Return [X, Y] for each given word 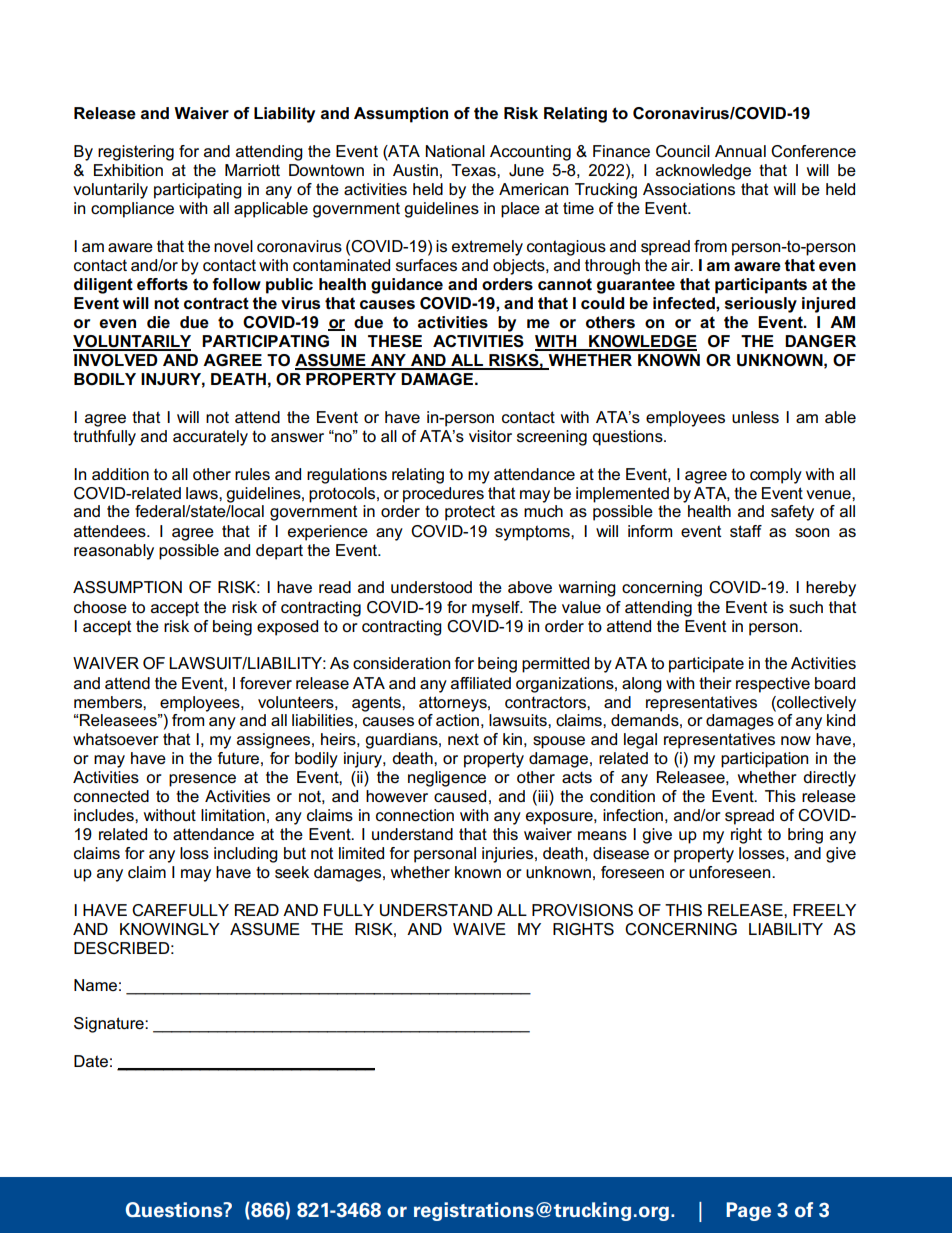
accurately [210, 438]
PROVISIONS [582, 910]
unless [755, 417]
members [109, 702]
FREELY [824, 910]
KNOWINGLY [170, 929]
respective [773, 685]
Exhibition [128, 170]
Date [91, 1061]
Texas [474, 170]
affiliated [481, 683]
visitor [490, 436]
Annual [740, 151]
